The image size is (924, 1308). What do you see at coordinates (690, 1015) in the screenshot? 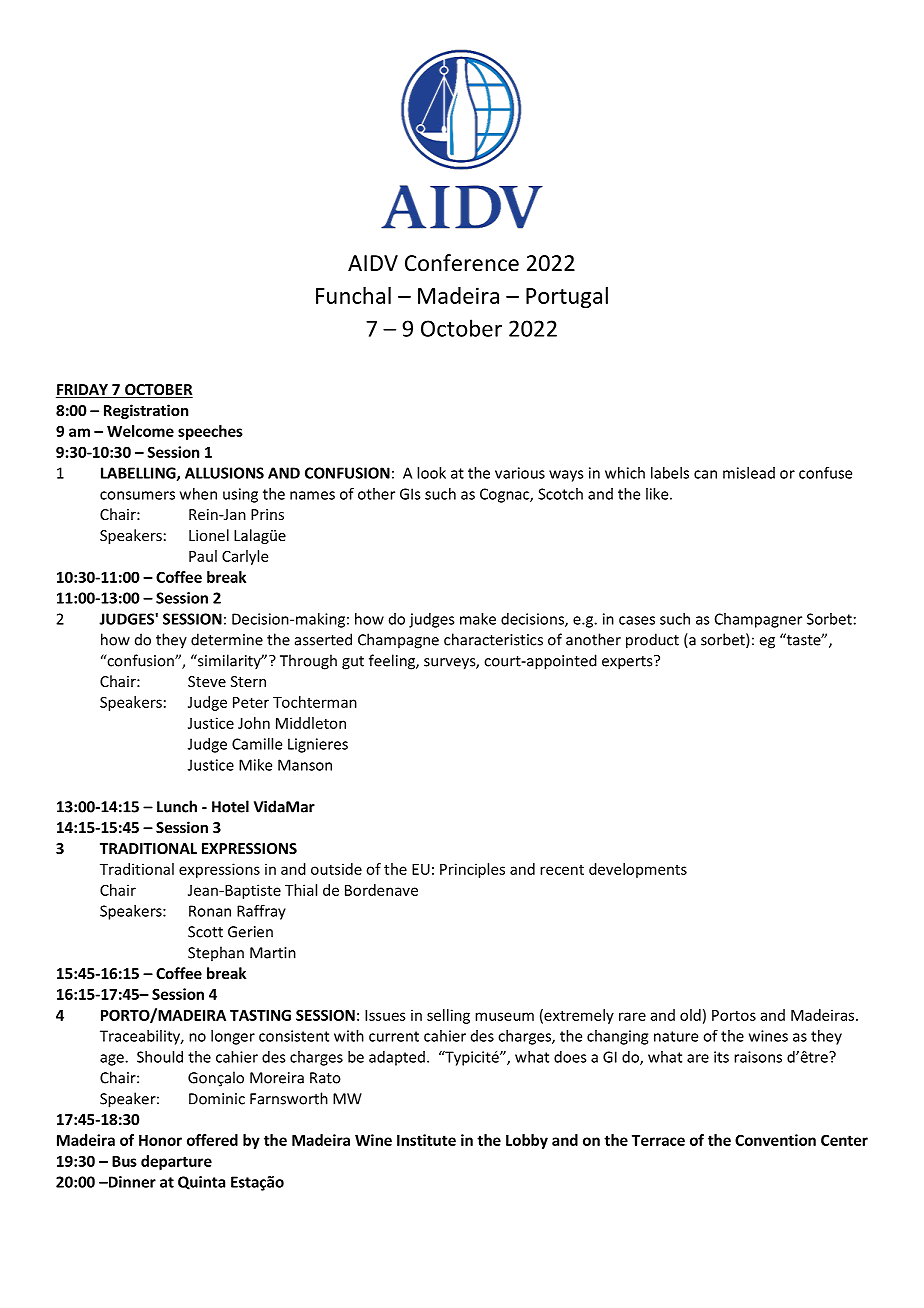
I see `old` at bounding box center [690, 1015].
